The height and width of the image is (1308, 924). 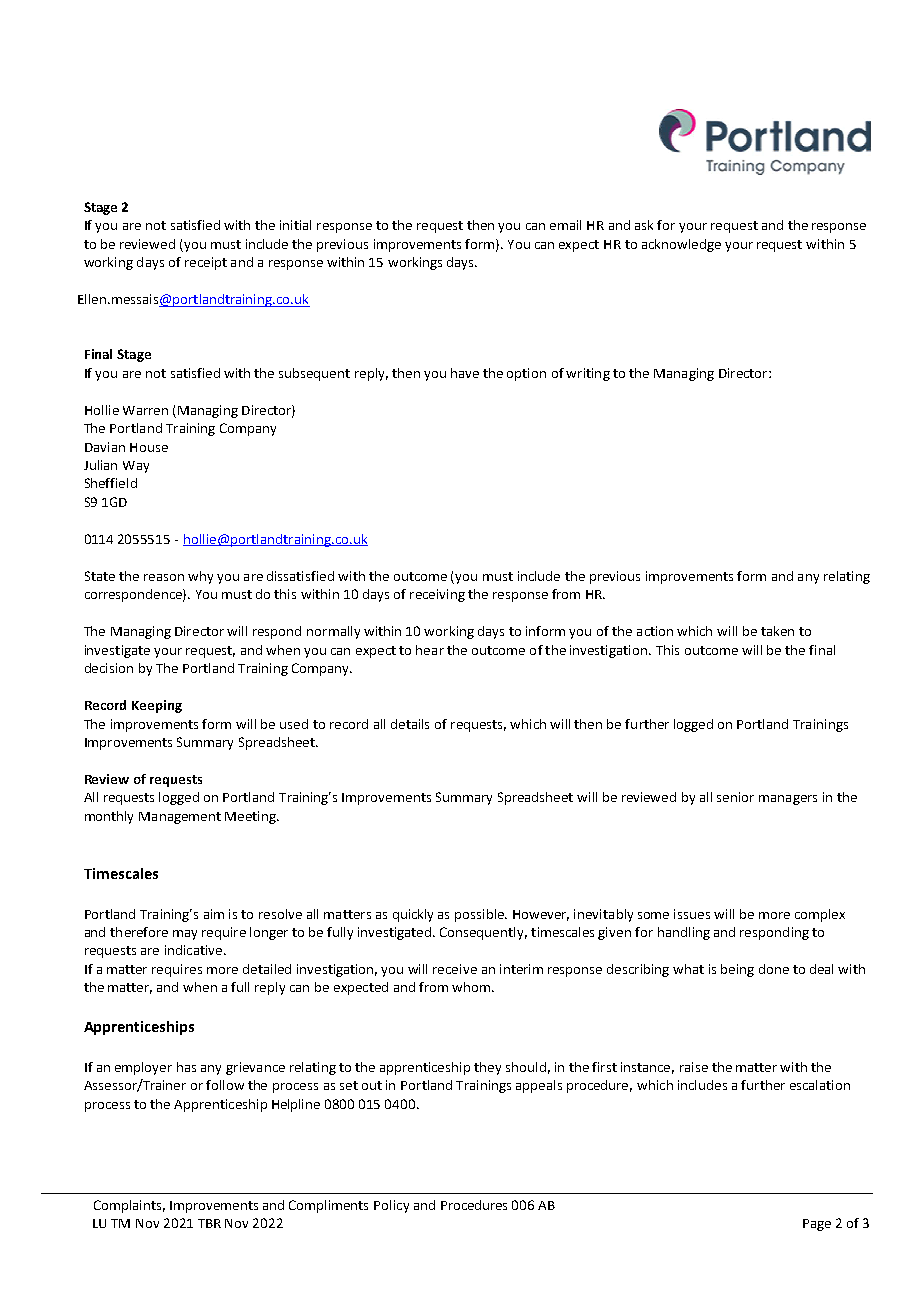 What do you see at coordinates (195, 950) in the image?
I see `indicative` at bounding box center [195, 950].
